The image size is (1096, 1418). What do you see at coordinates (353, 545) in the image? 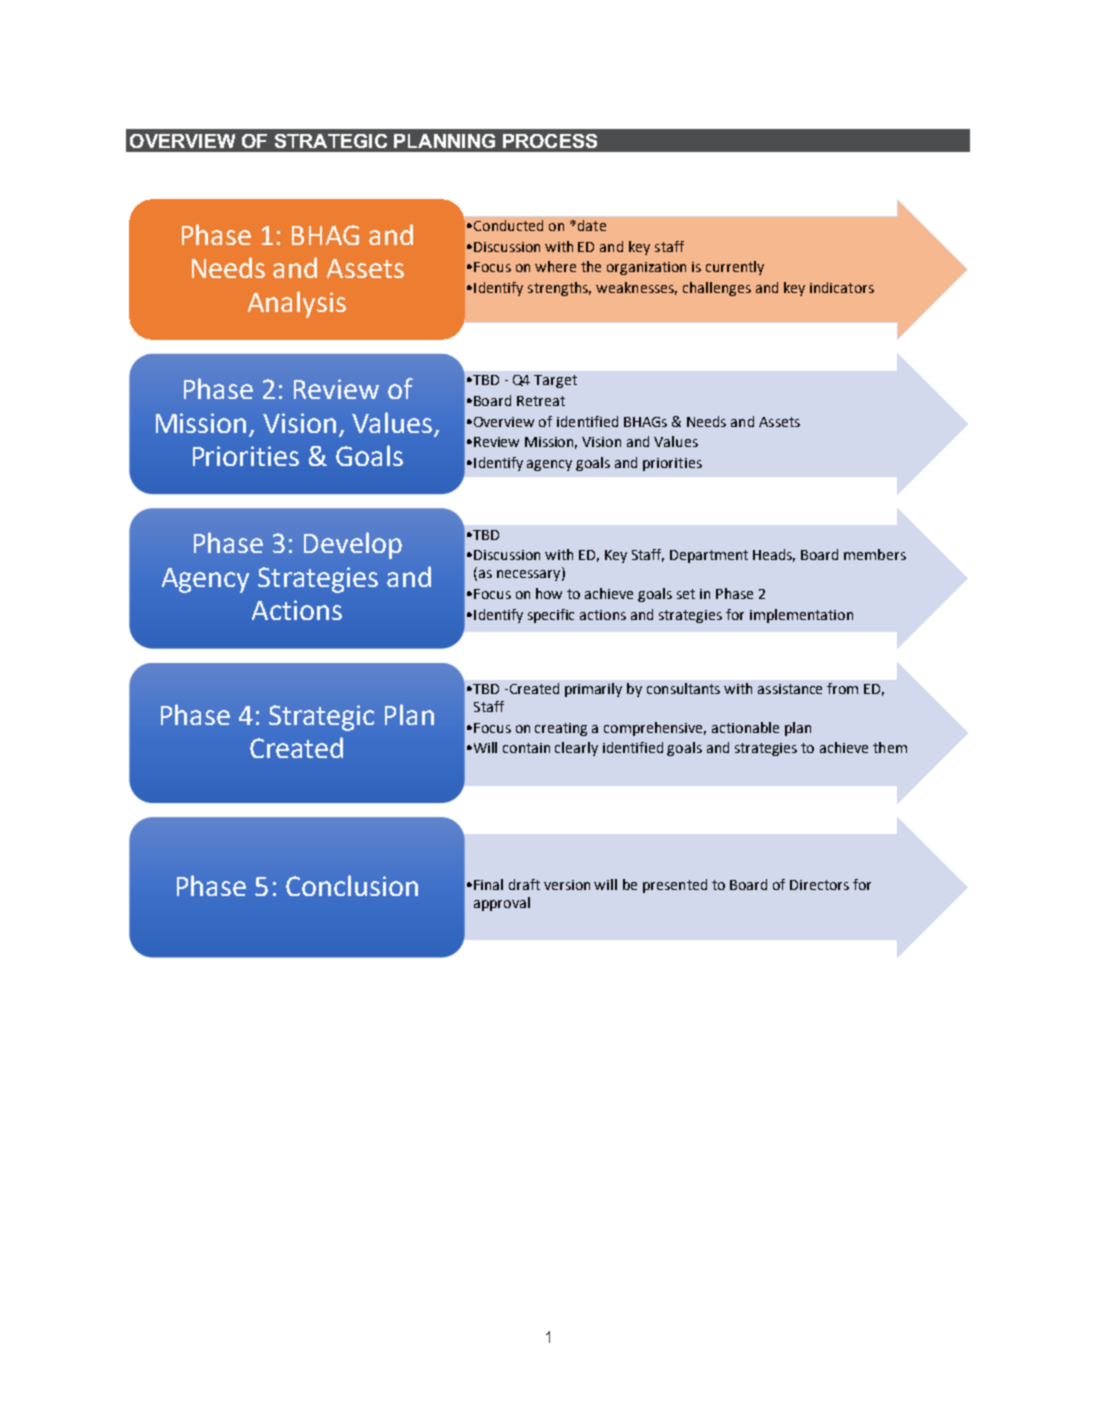
I see `Develop` at bounding box center [353, 545].
